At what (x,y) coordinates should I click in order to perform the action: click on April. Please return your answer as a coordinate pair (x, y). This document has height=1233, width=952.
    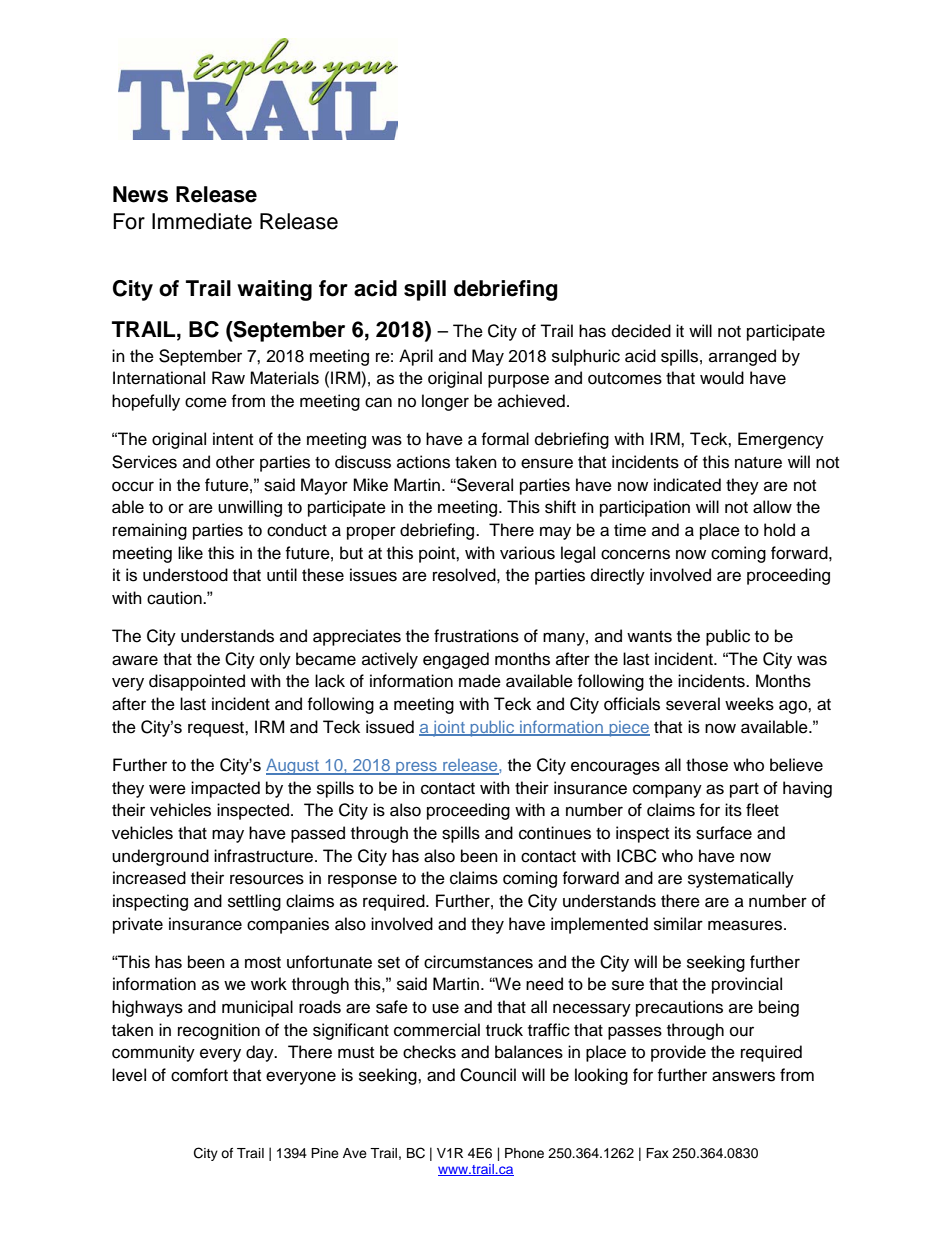
    Looking at the image, I should click on (416, 357).
